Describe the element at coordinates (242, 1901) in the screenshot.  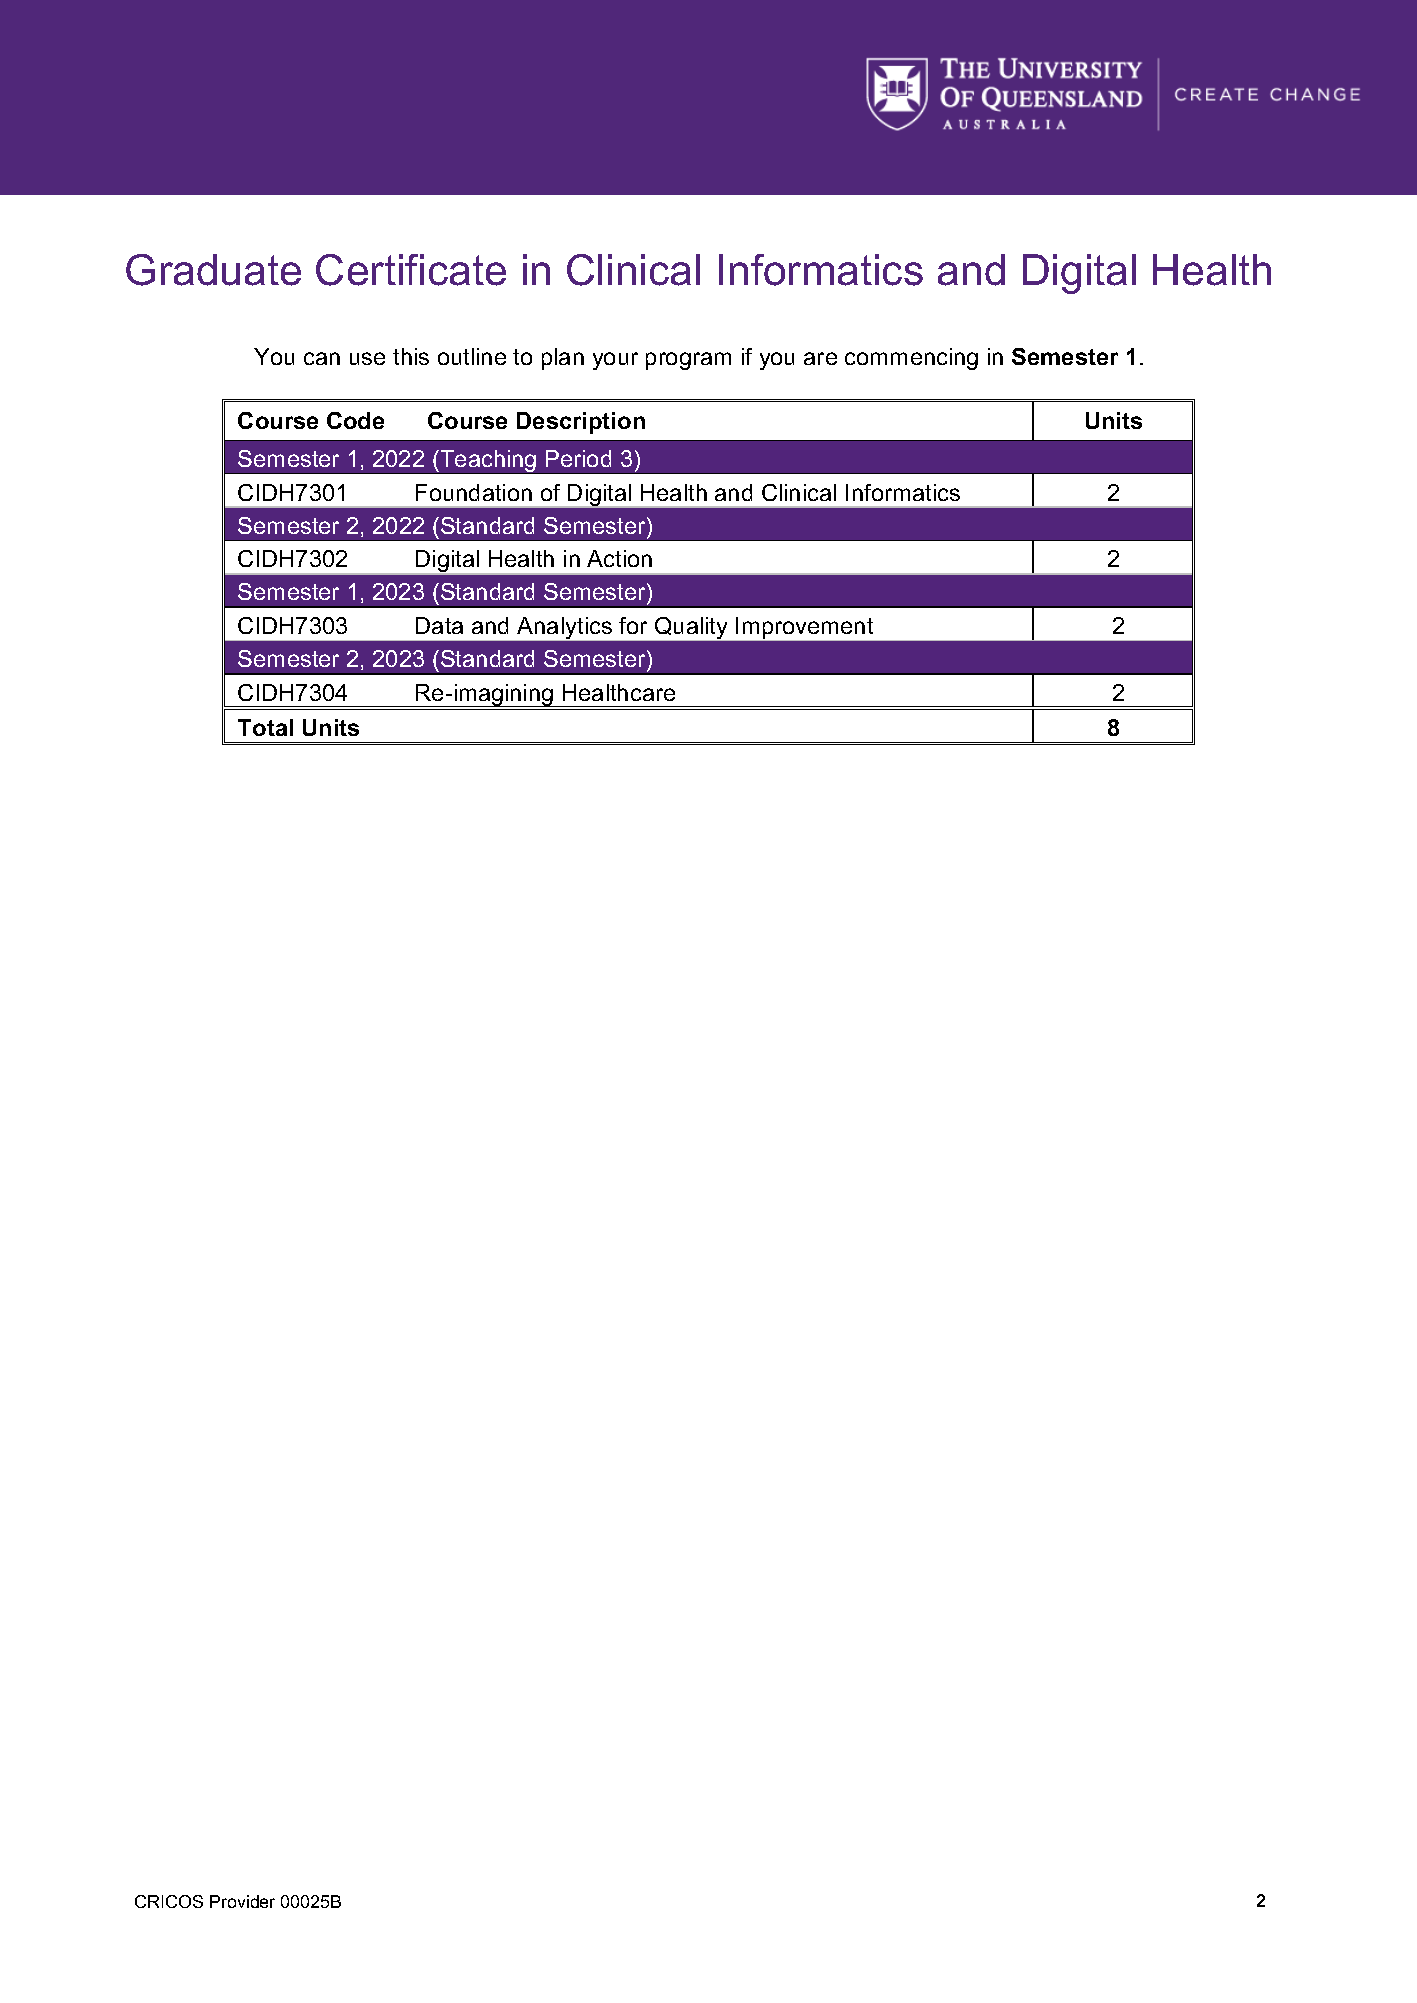
I see `Provider` at that location.
